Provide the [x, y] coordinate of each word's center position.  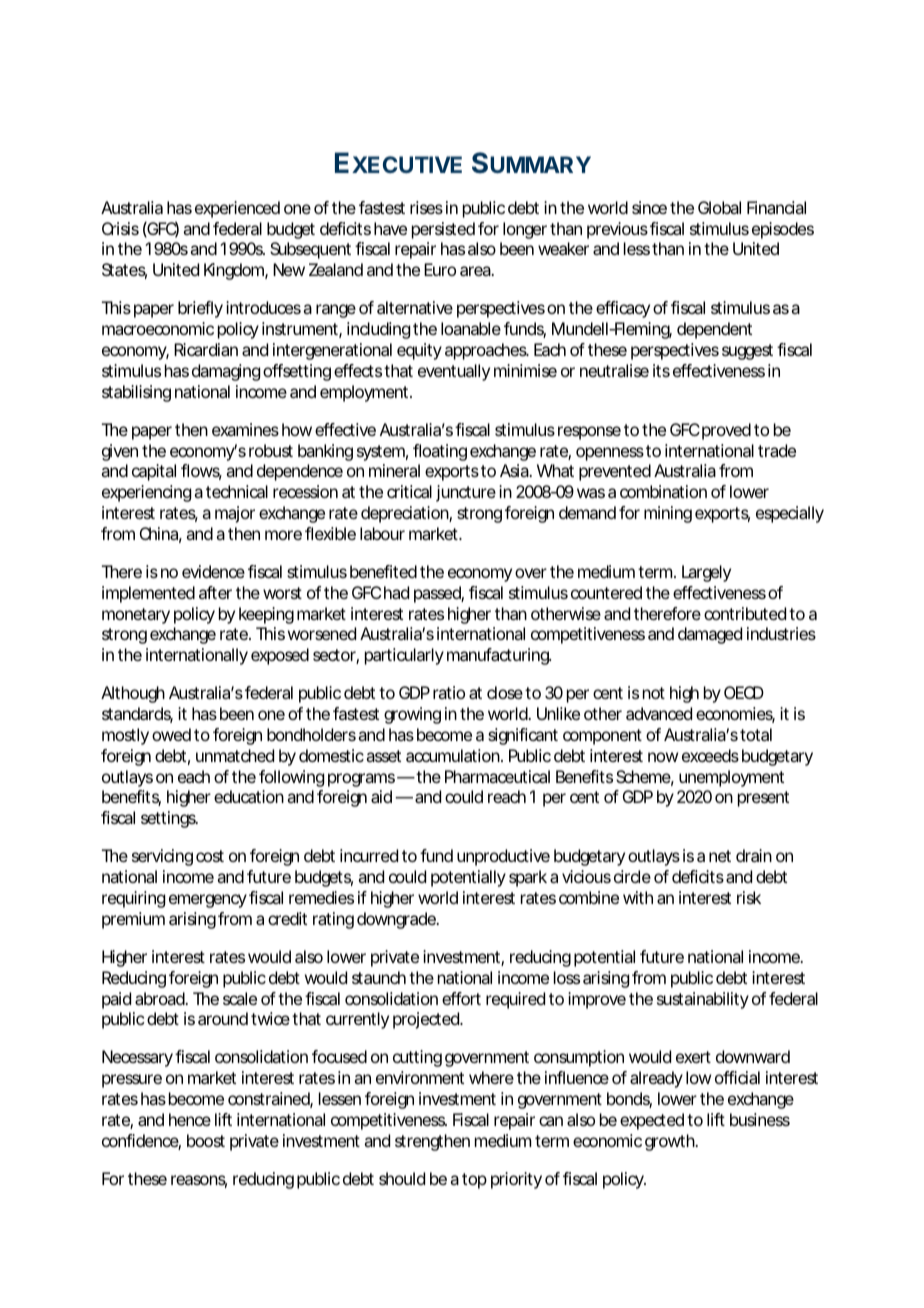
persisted [443, 230]
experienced [237, 209]
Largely [706, 573]
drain [754, 855]
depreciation [405, 514]
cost [210, 856]
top [474, 1181]
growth [670, 1142]
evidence [213, 571]
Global [719, 207]
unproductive [503, 857]
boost [206, 1140]
